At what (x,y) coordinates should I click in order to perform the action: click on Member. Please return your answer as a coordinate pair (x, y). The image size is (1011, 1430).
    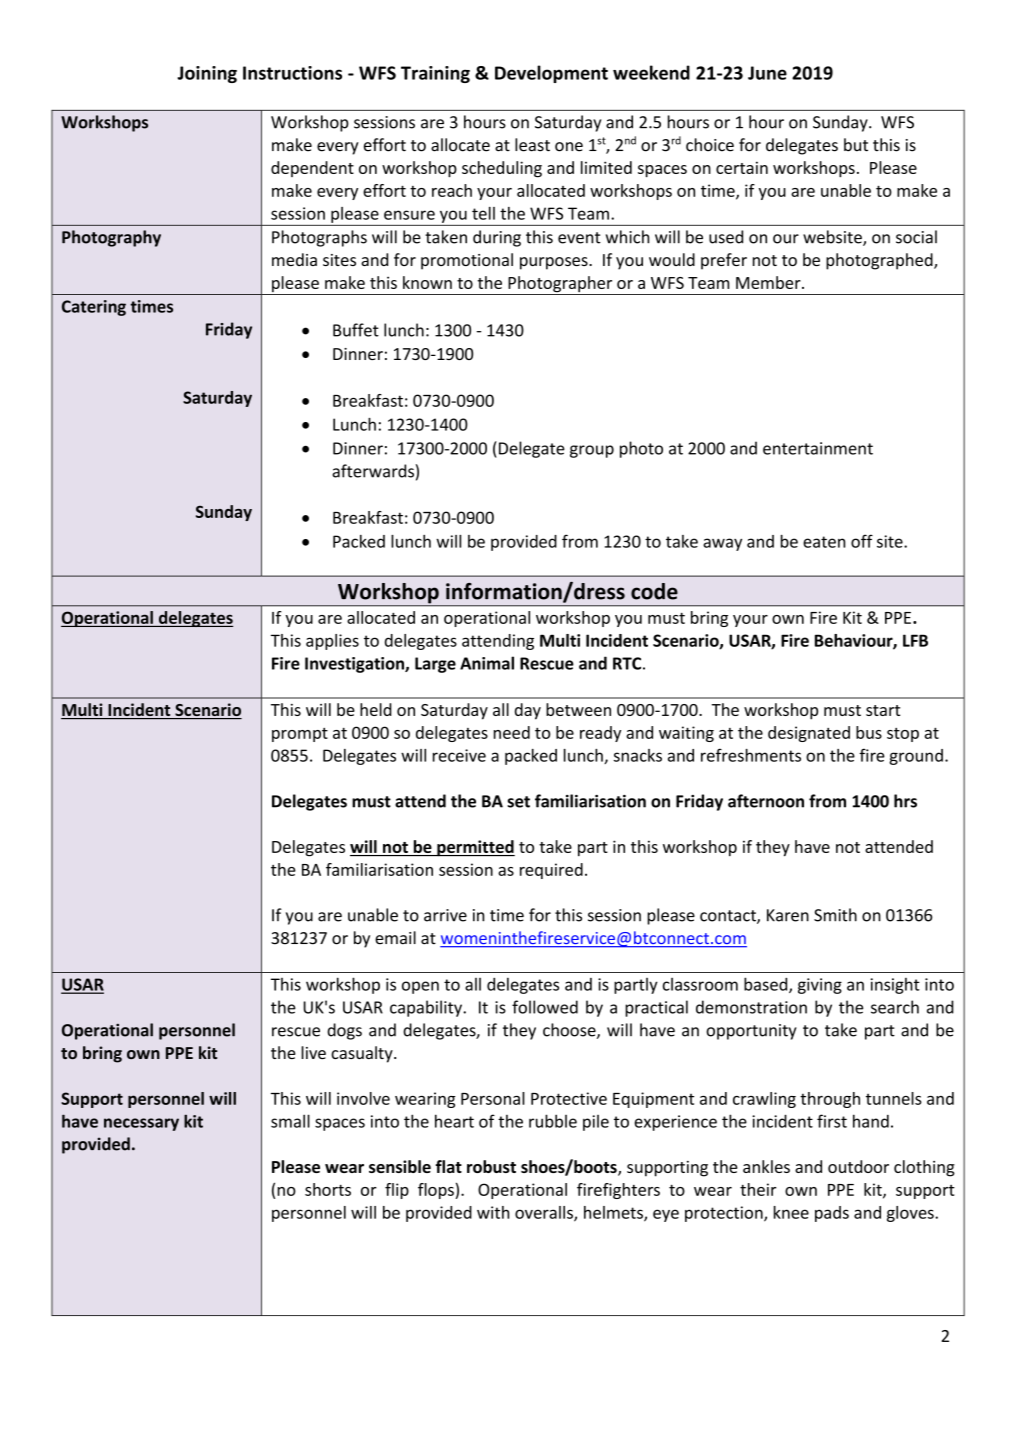
    Looking at the image, I should click on (769, 282).
